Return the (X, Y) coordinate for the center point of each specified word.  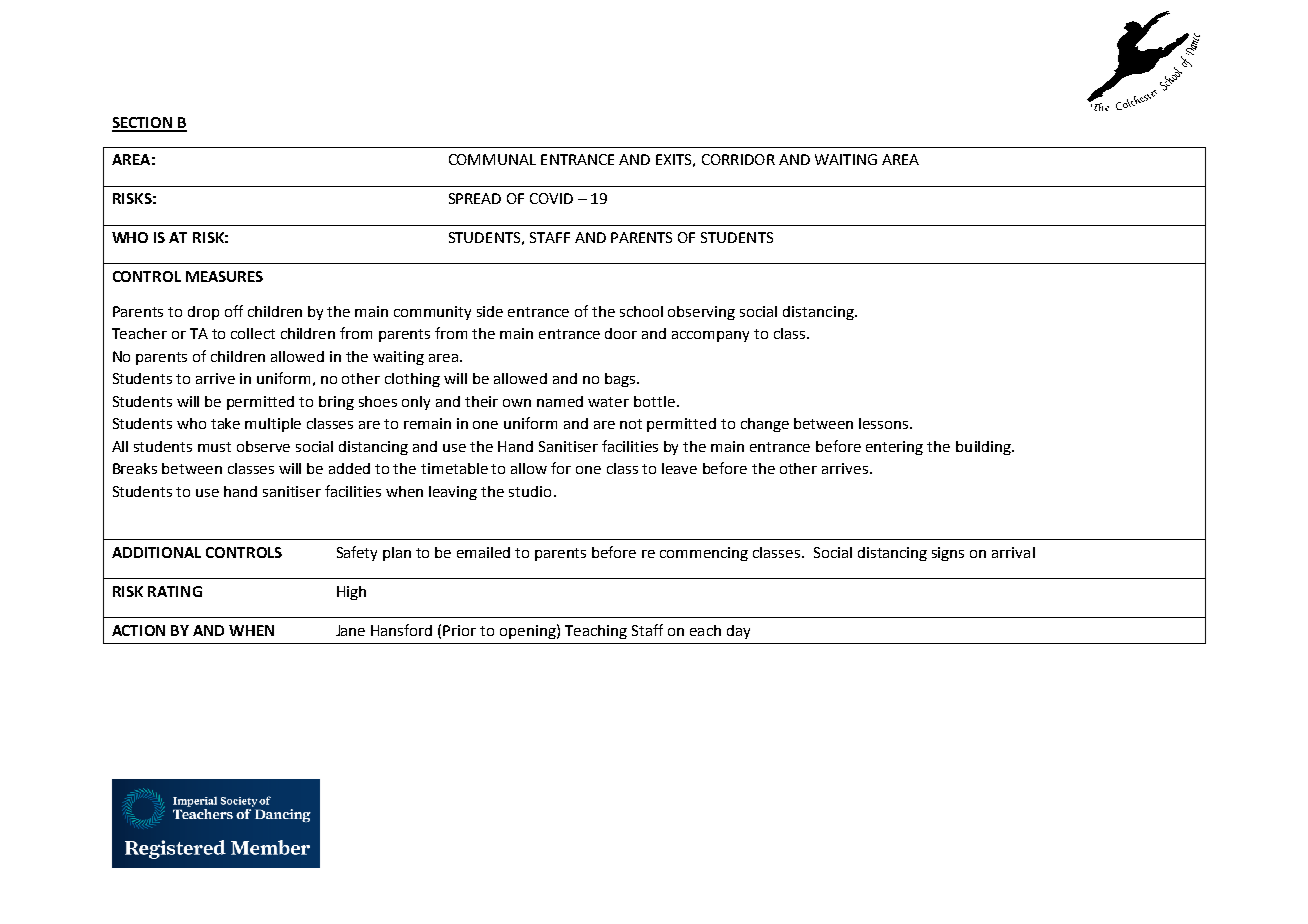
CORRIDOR (738, 159)
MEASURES (224, 276)
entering (894, 448)
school (641, 311)
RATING (175, 591)
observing (701, 313)
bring (336, 403)
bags (620, 380)
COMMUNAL (492, 159)
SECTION (143, 124)
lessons (885, 423)
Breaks (135, 468)
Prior (459, 630)
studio (530, 491)
